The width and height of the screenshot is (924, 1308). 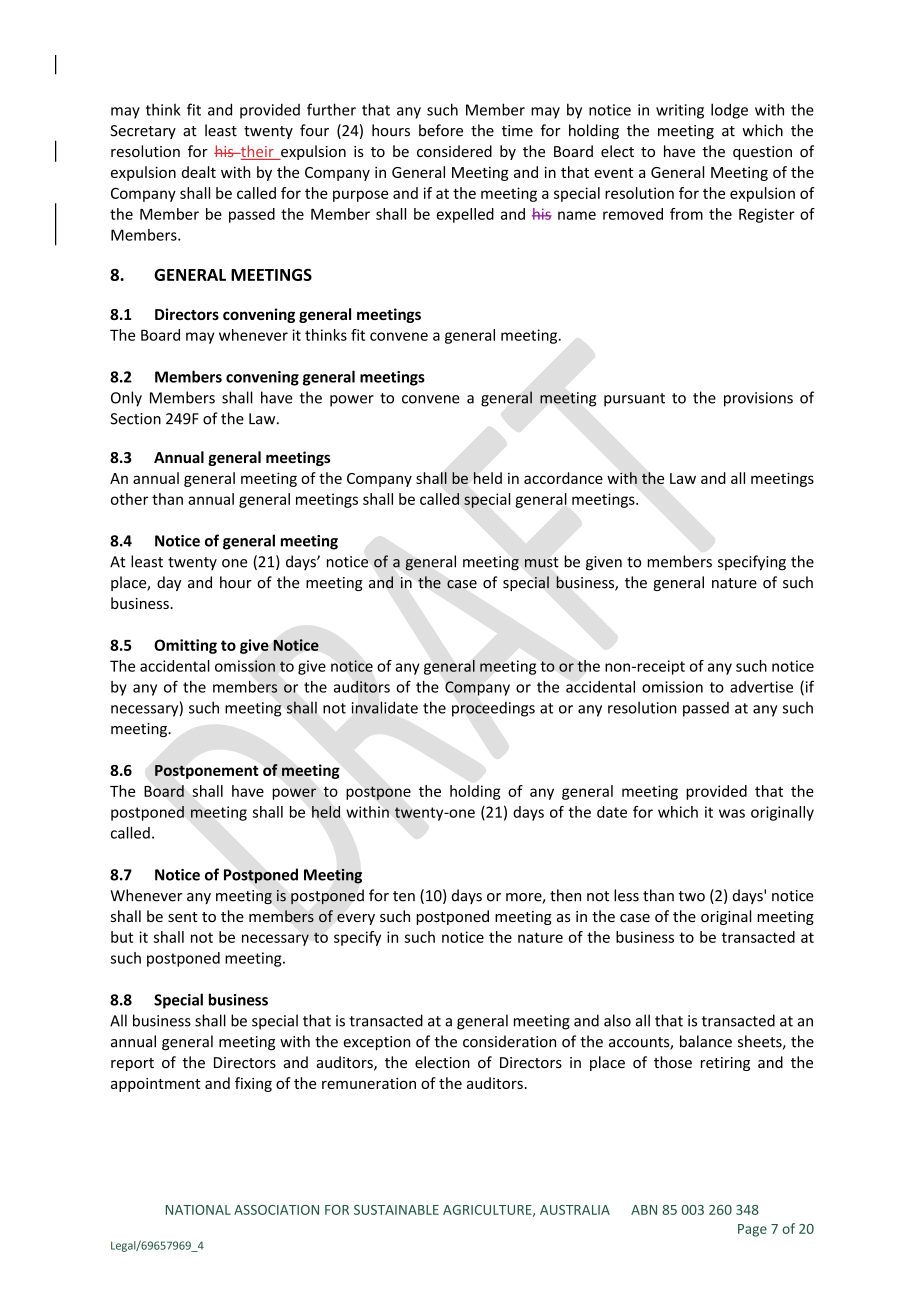 I want to click on Only, so click(x=126, y=399).
